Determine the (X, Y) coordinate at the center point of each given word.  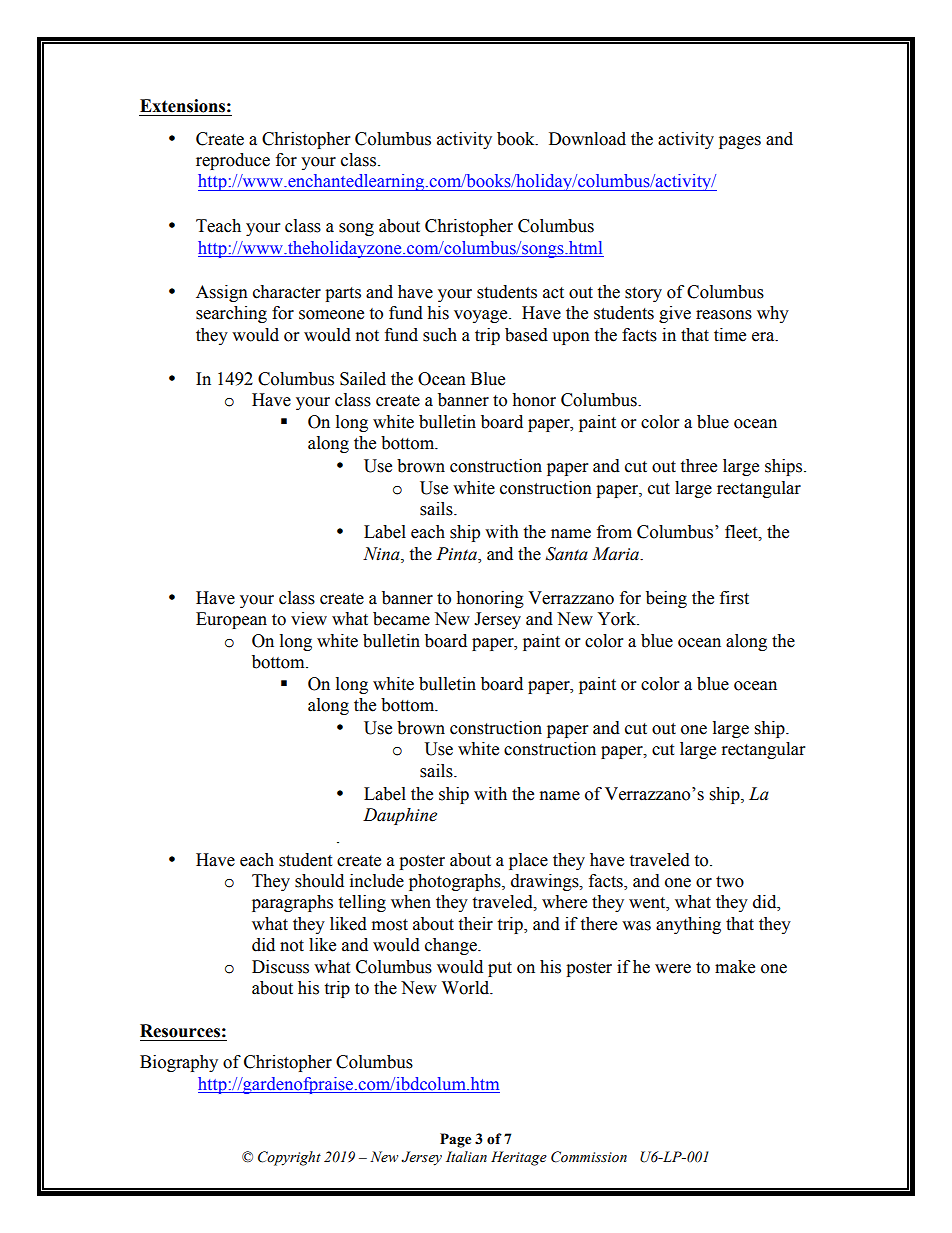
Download (587, 139)
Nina (382, 554)
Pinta (457, 554)
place (528, 861)
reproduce (233, 161)
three (698, 466)
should (319, 881)
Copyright (289, 1158)
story (643, 294)
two (730, 882)
